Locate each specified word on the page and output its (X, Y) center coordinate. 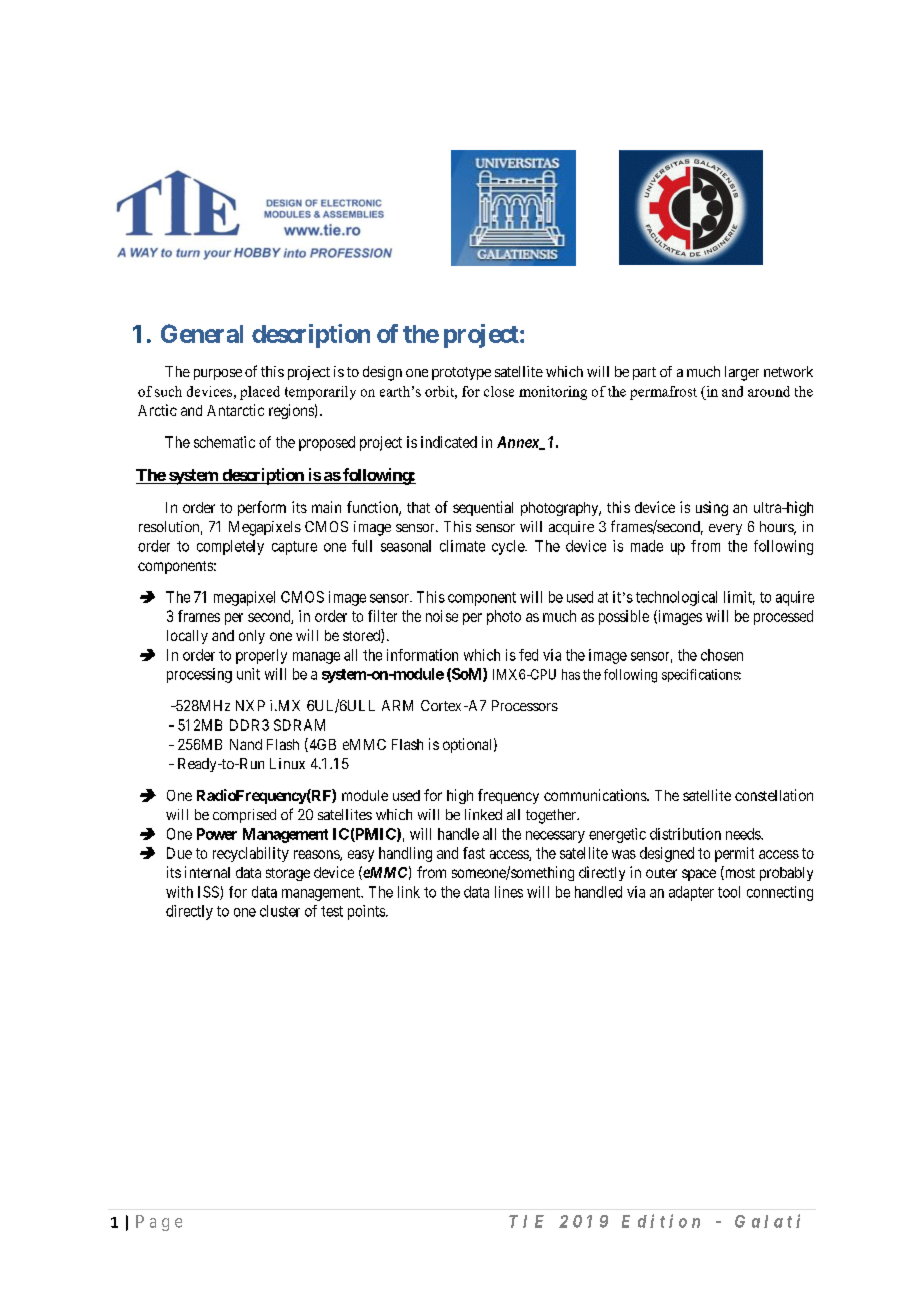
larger (742, 373)
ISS (209, 893)
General (202, 333)
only (252, 637)
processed (783, 617)
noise (442, 616)
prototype (461, 373)
